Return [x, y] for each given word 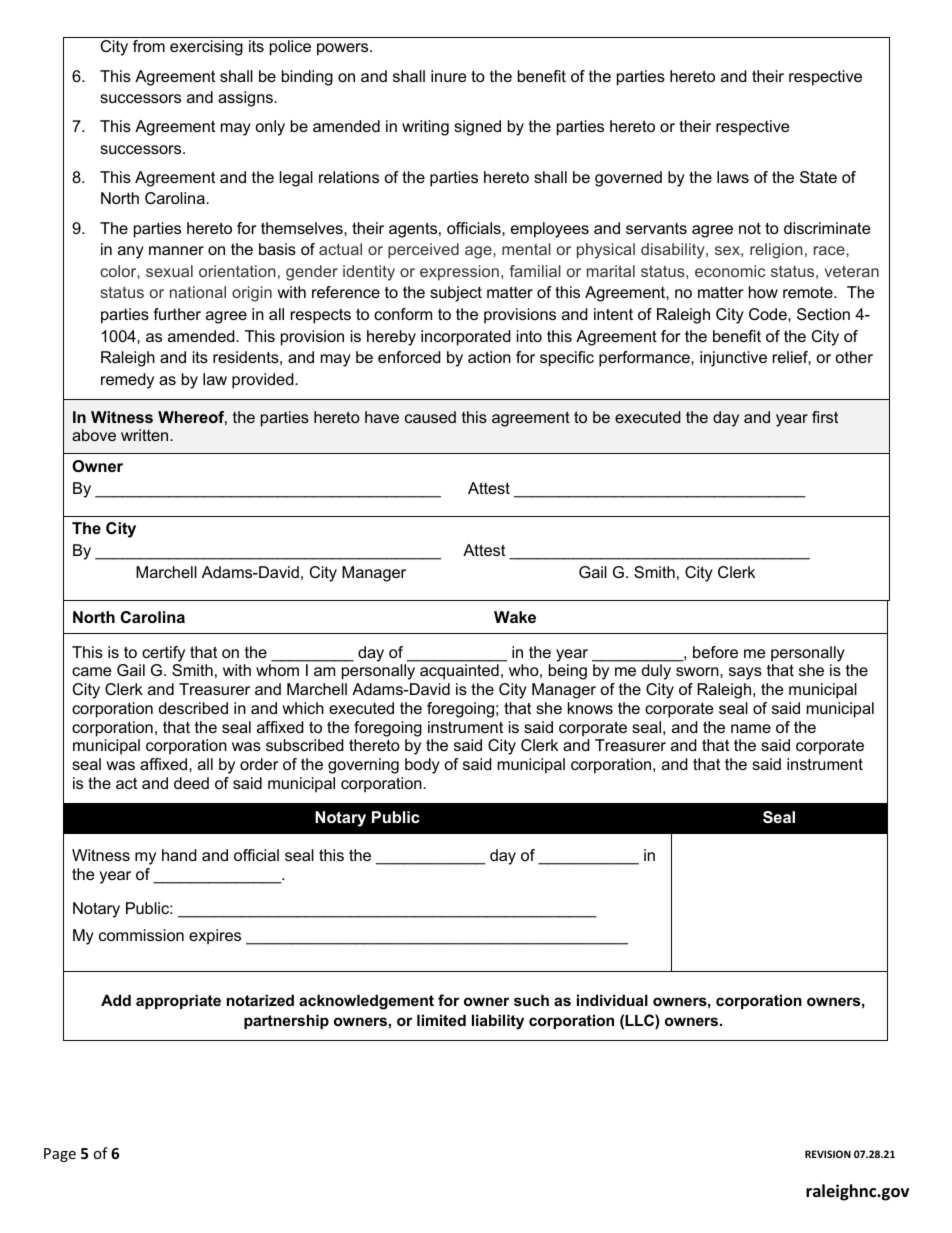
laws [733, 177]
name [751, 728]
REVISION [828, 1154]
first [825, 417]
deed [191, 783]
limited [441, 1020]
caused [430, 417]
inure [448, 76]
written [146, 435]
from [149, 46]
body [422, 766]
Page [60, 1155]
